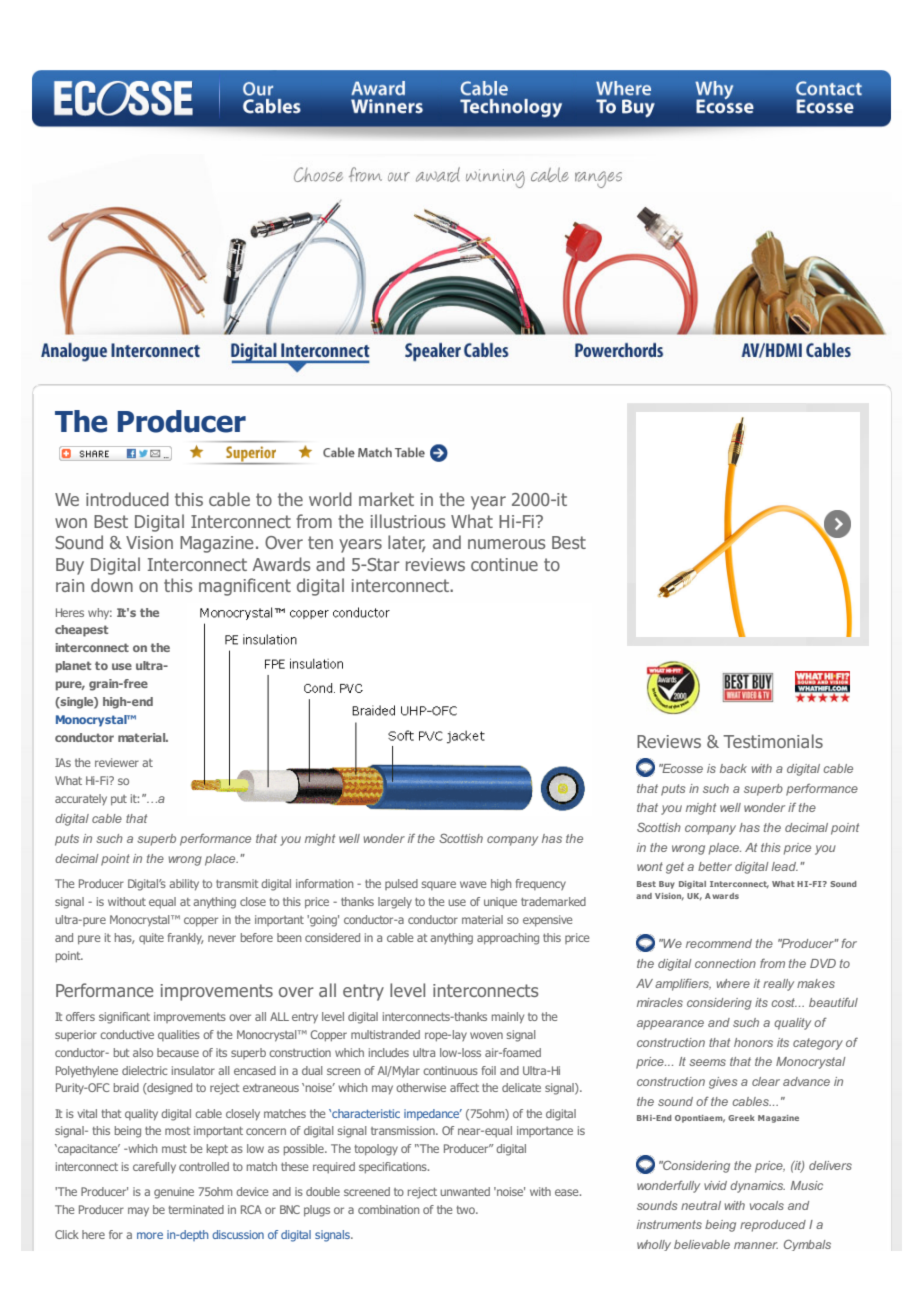 The width and height of the image is (924, 1308). What do you see at coordinates (127, 499) in the image?
I see `introduced` at bounding box center [127, 499].
